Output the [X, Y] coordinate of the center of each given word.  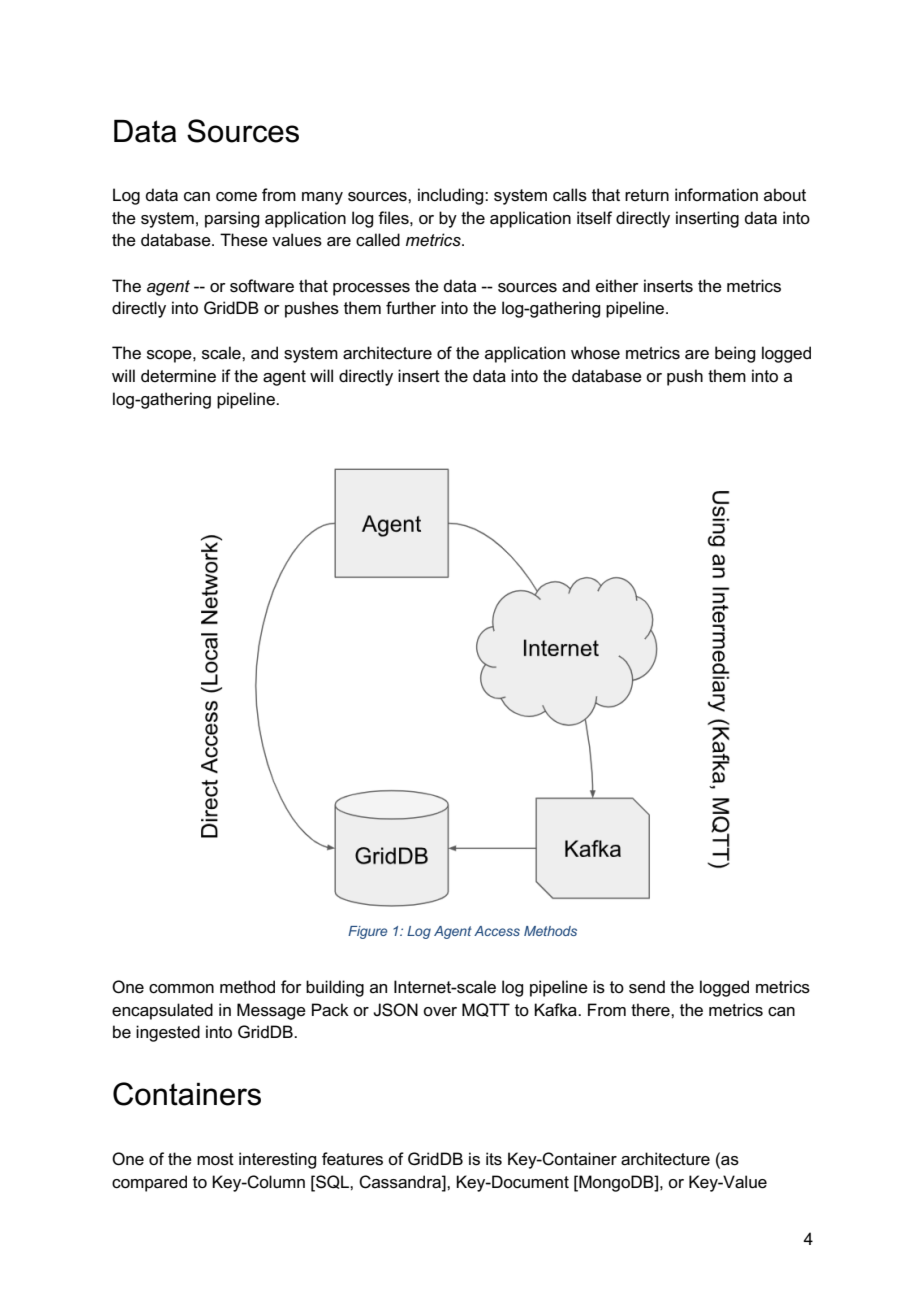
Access [497, 931]
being [735, 354]
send [647, 987]
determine [178, 376]
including [452, 196]
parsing [232, 219]
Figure [368, 932]
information [716, 195]
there [651, 1010]
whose [595, 353]
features [352, 1159]
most [215, 1159]
